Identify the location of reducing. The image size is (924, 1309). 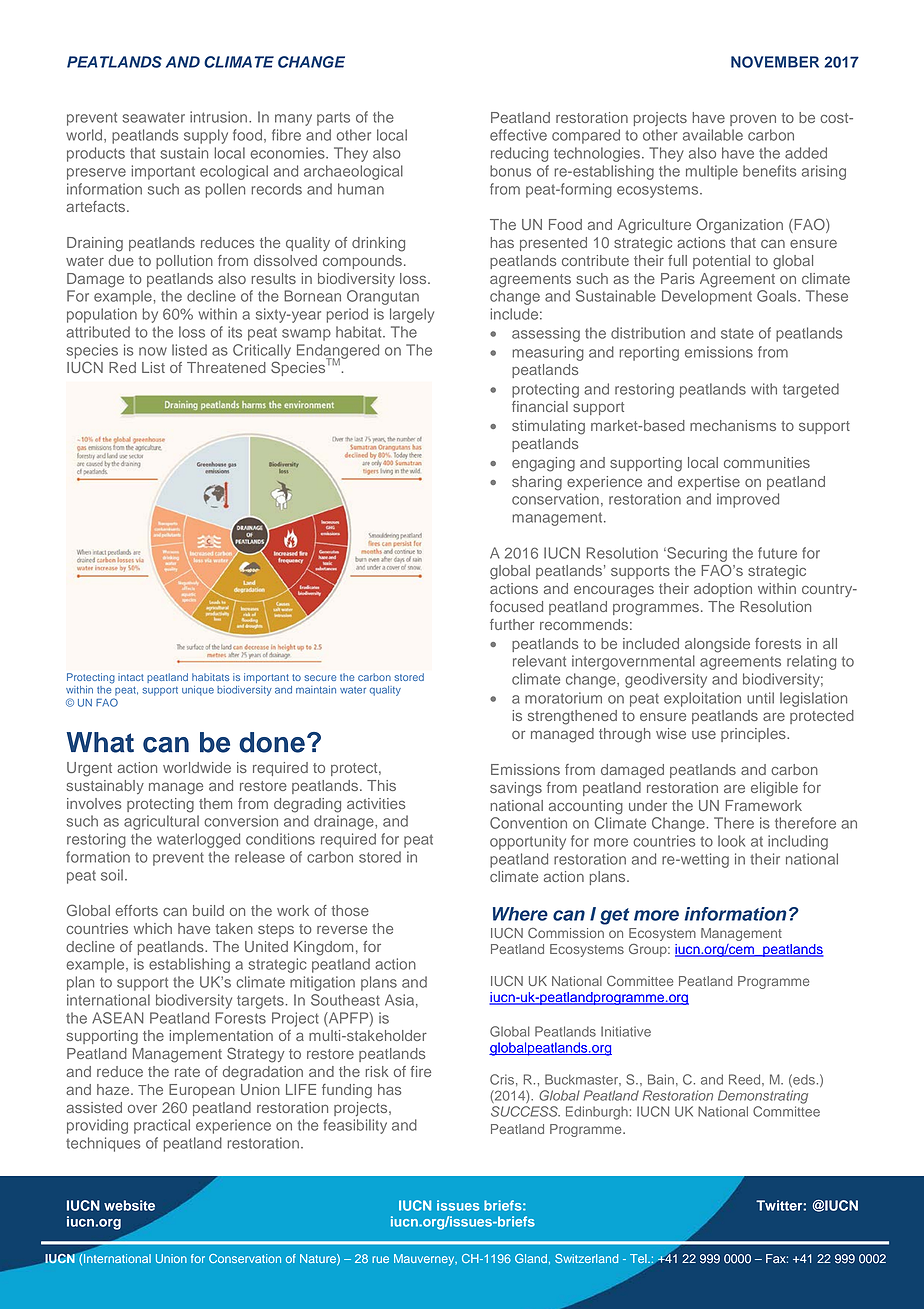
(519, 154).
